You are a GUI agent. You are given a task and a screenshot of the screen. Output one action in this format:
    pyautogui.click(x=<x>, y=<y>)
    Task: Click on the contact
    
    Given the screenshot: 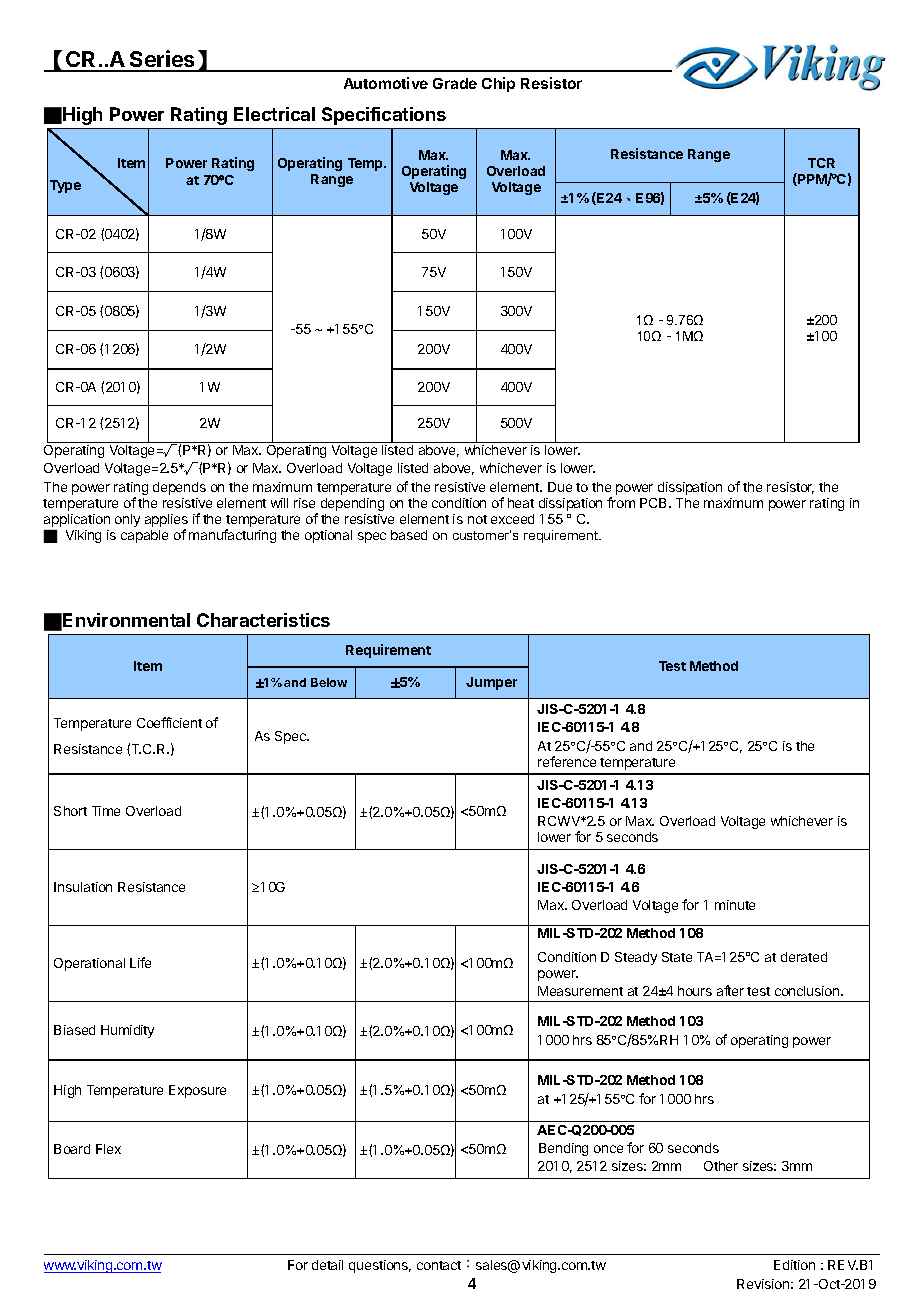 What is the action you would take?
    pyautogui.click(x=439, y=1265)
